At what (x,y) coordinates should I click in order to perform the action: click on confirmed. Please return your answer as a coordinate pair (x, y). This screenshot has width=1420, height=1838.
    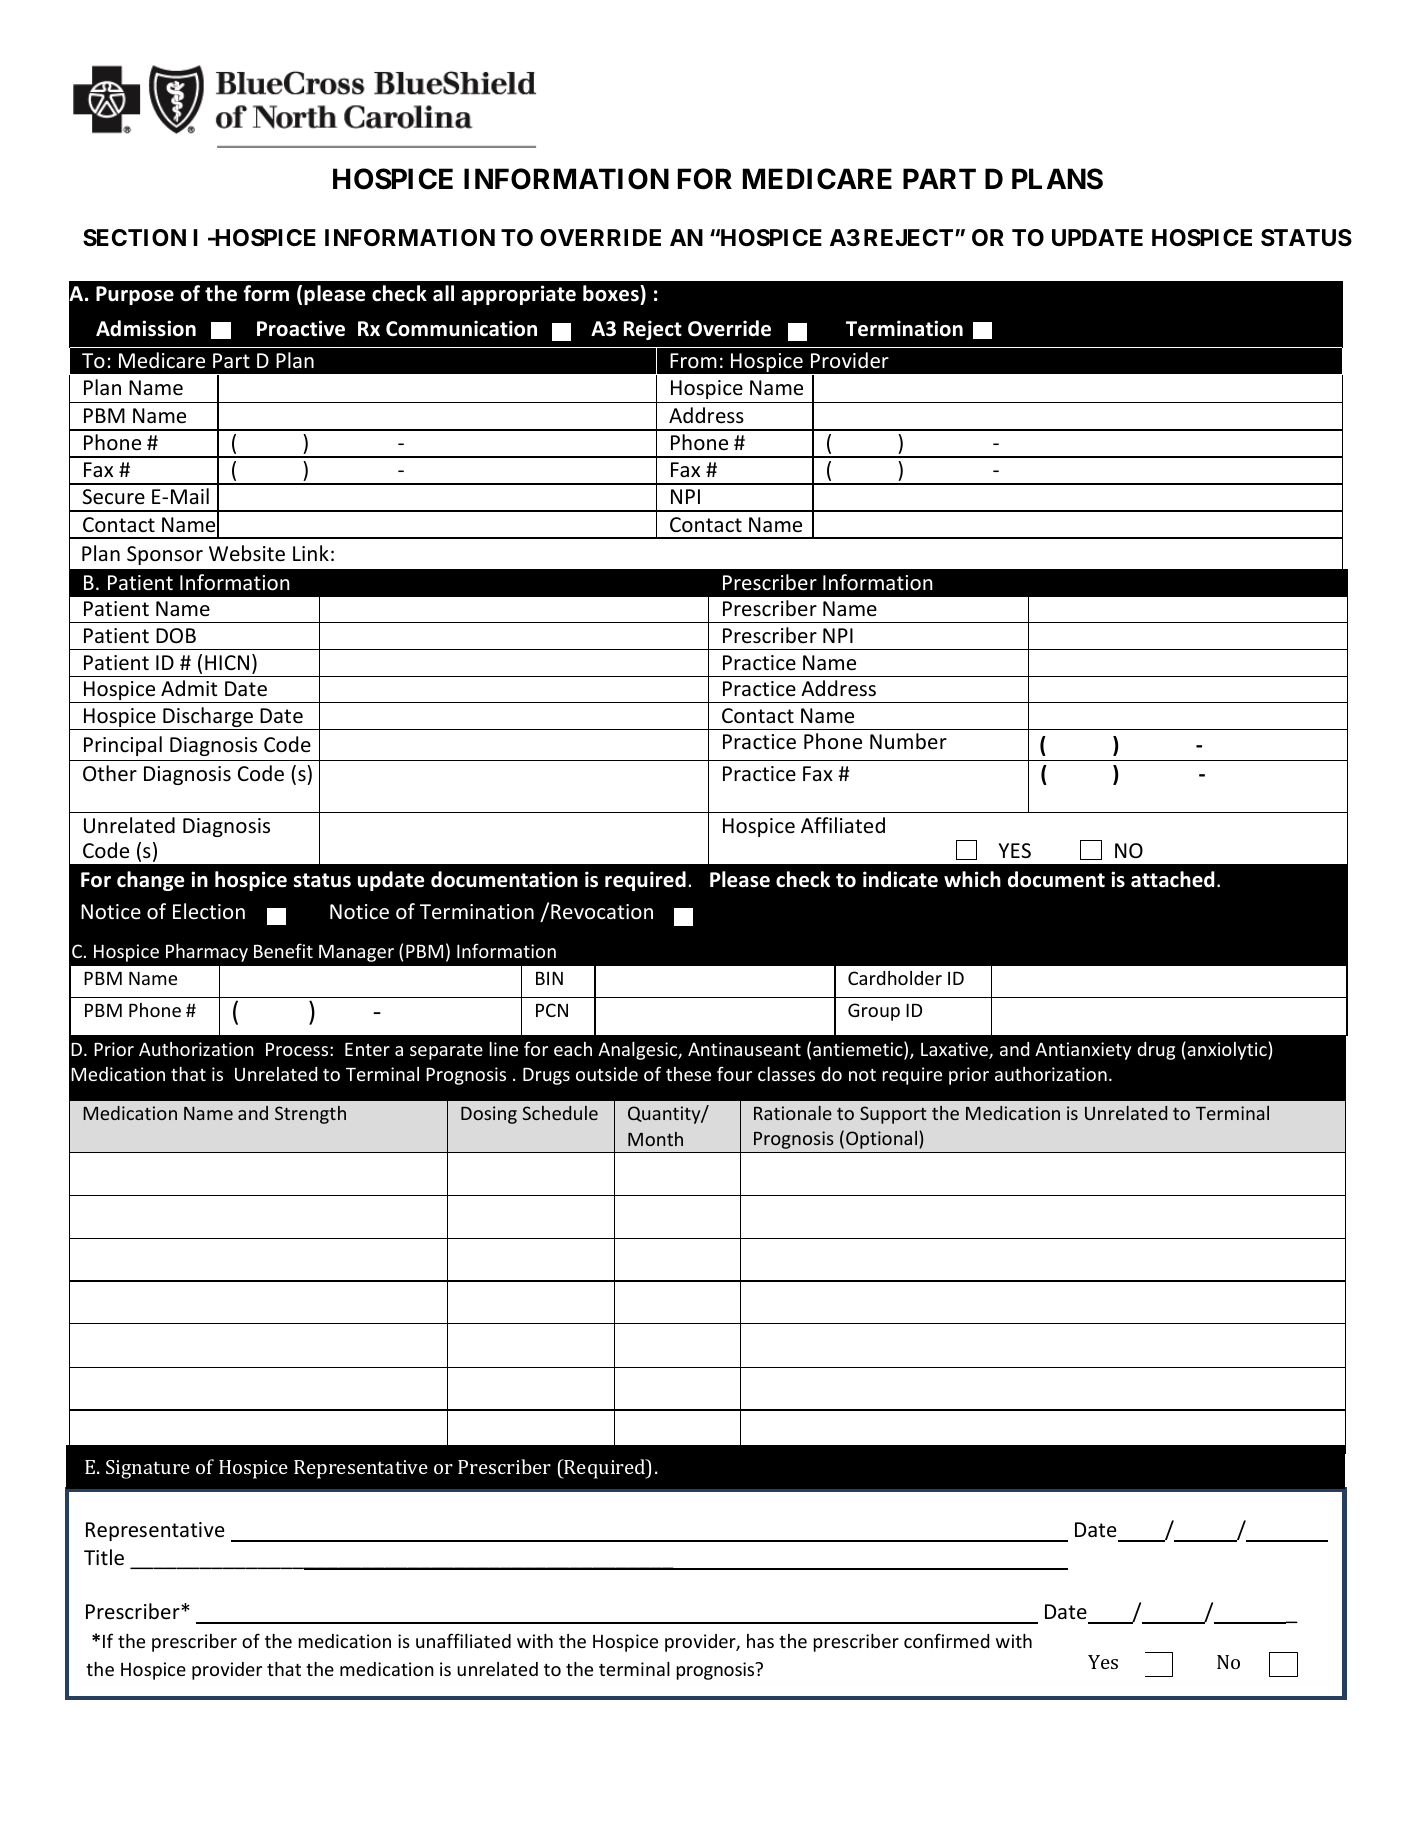
    Looking at the image, I should click on (946, 1640).
